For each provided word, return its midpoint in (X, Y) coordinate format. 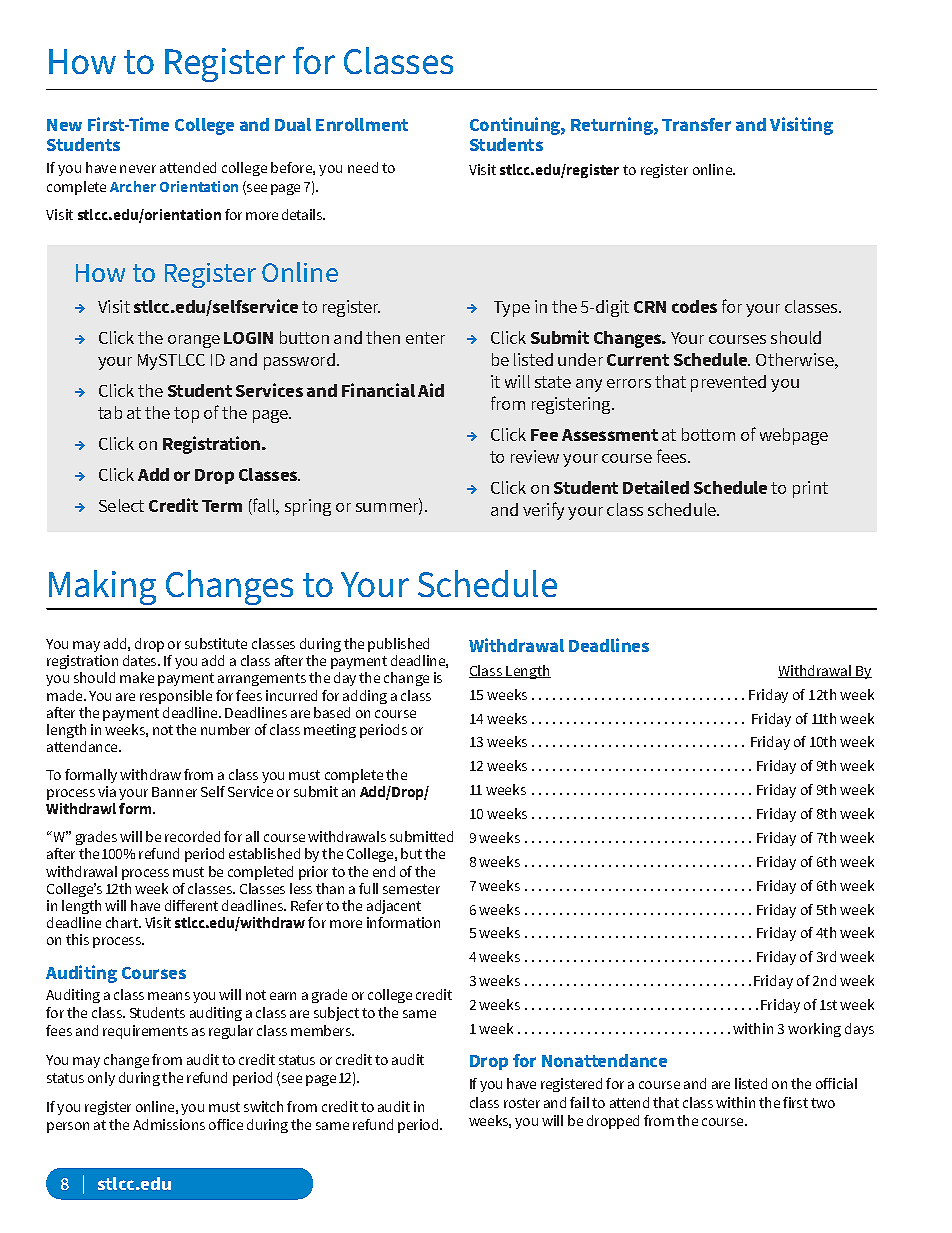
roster (522, 1103)
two (823, 1103)
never (138, 169)
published (398, 645)
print (810, 489)
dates (141, 660)
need (363, 167)
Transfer (696, 124)
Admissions (169, 1124)
